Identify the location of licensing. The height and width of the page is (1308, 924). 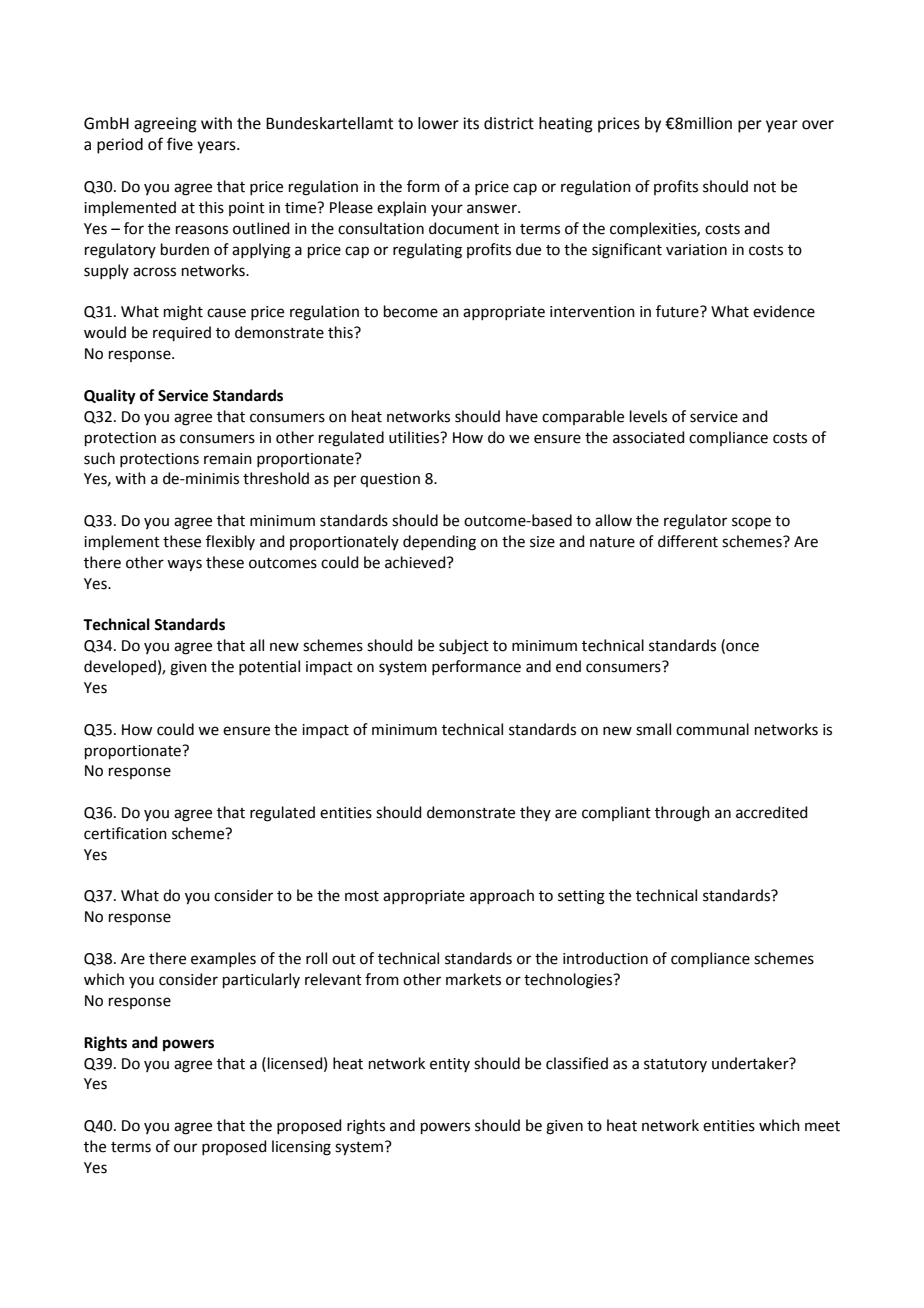
(301, 1148).
